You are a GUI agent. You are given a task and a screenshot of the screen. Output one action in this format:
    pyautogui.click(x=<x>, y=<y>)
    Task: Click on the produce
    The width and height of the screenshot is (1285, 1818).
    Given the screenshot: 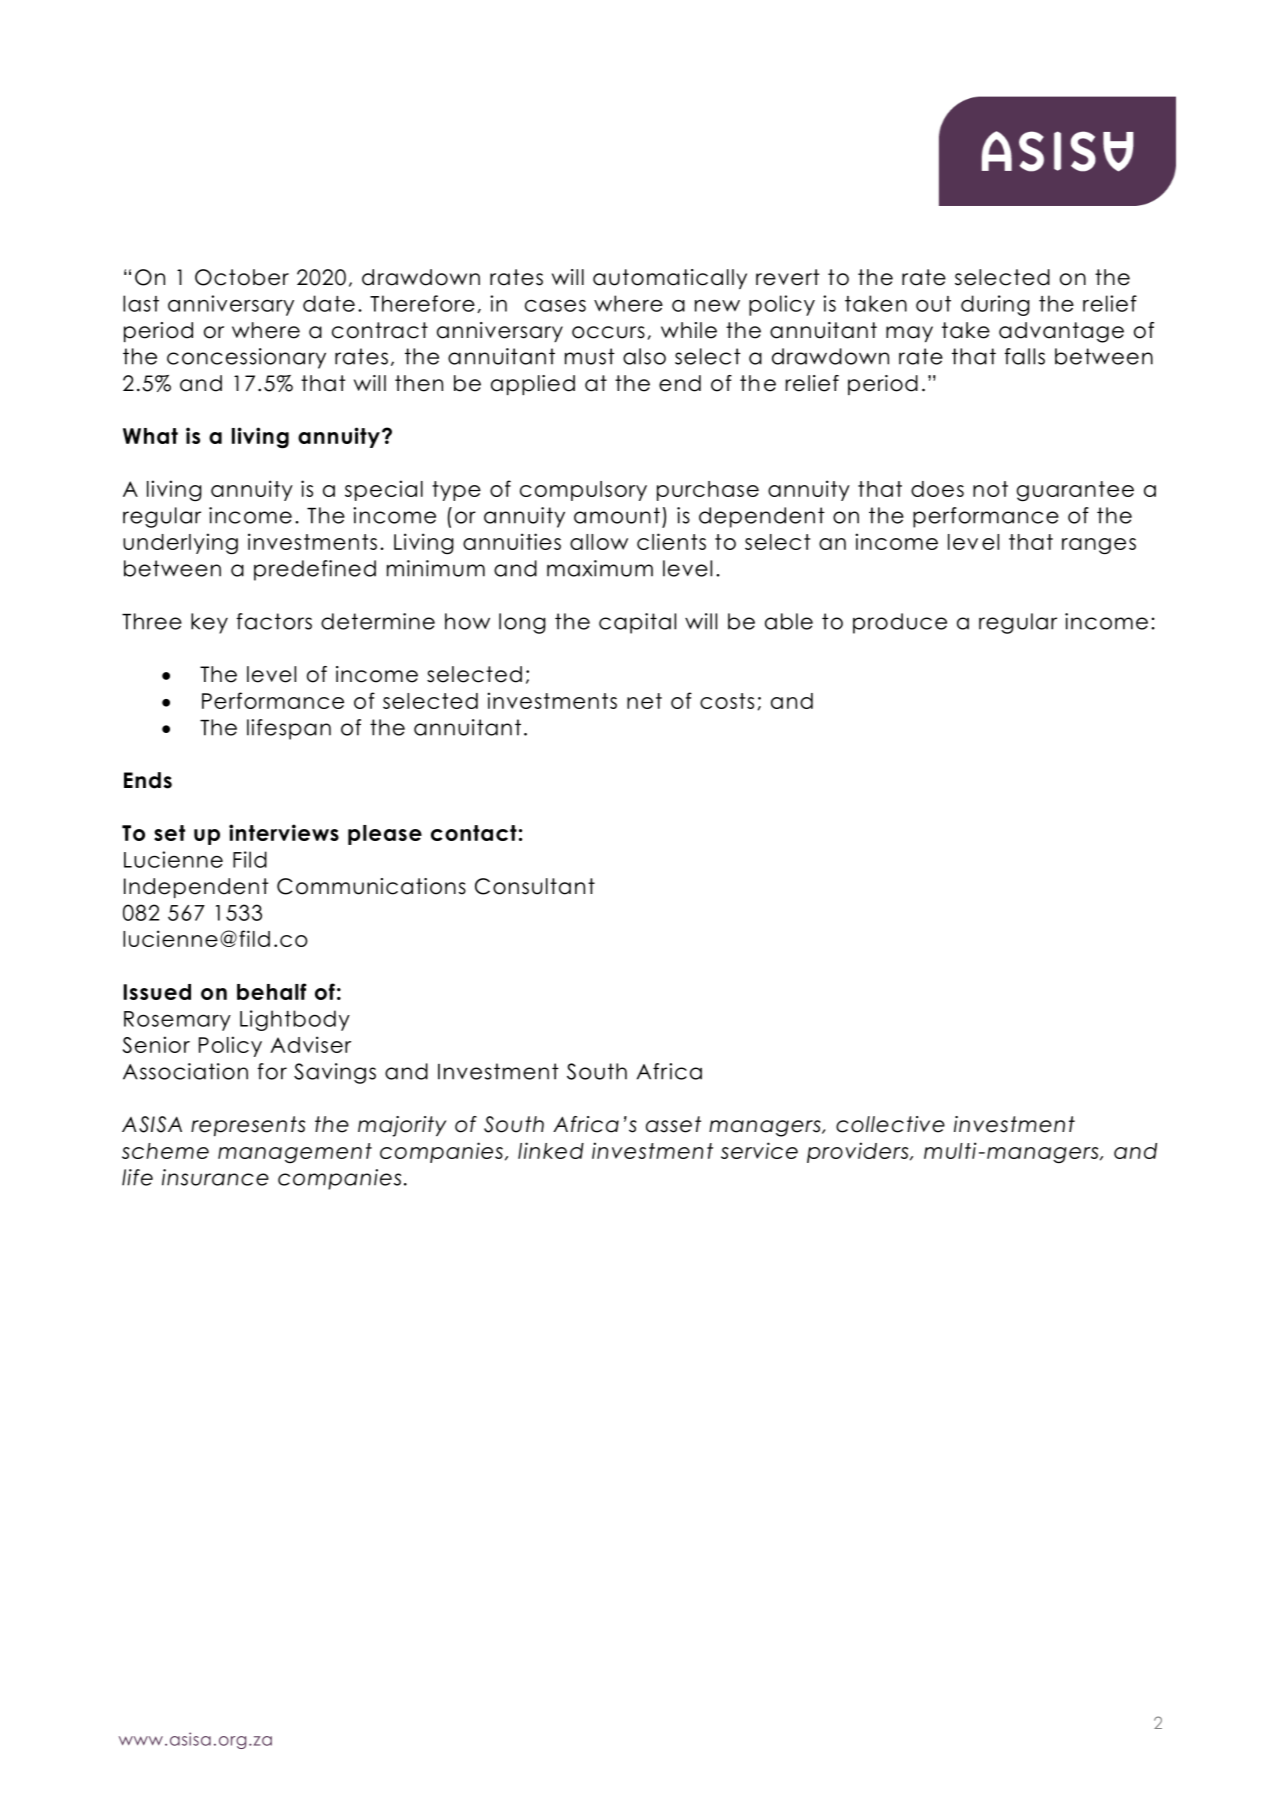 What is the action you would take?
    pyautogui.click(x=900, y=623)
